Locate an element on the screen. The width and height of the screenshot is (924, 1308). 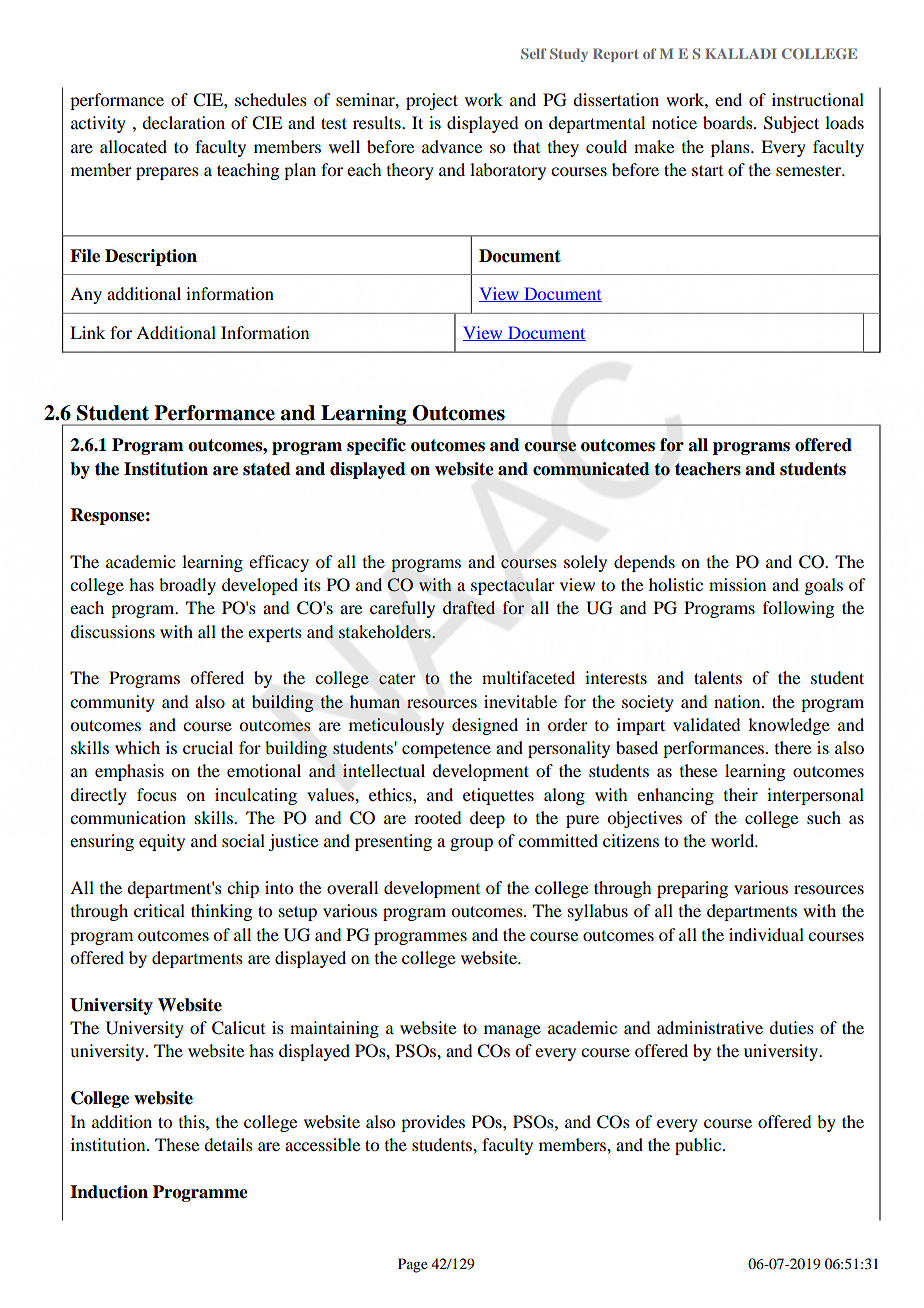
Page is located at coordinates (413, 1265).
